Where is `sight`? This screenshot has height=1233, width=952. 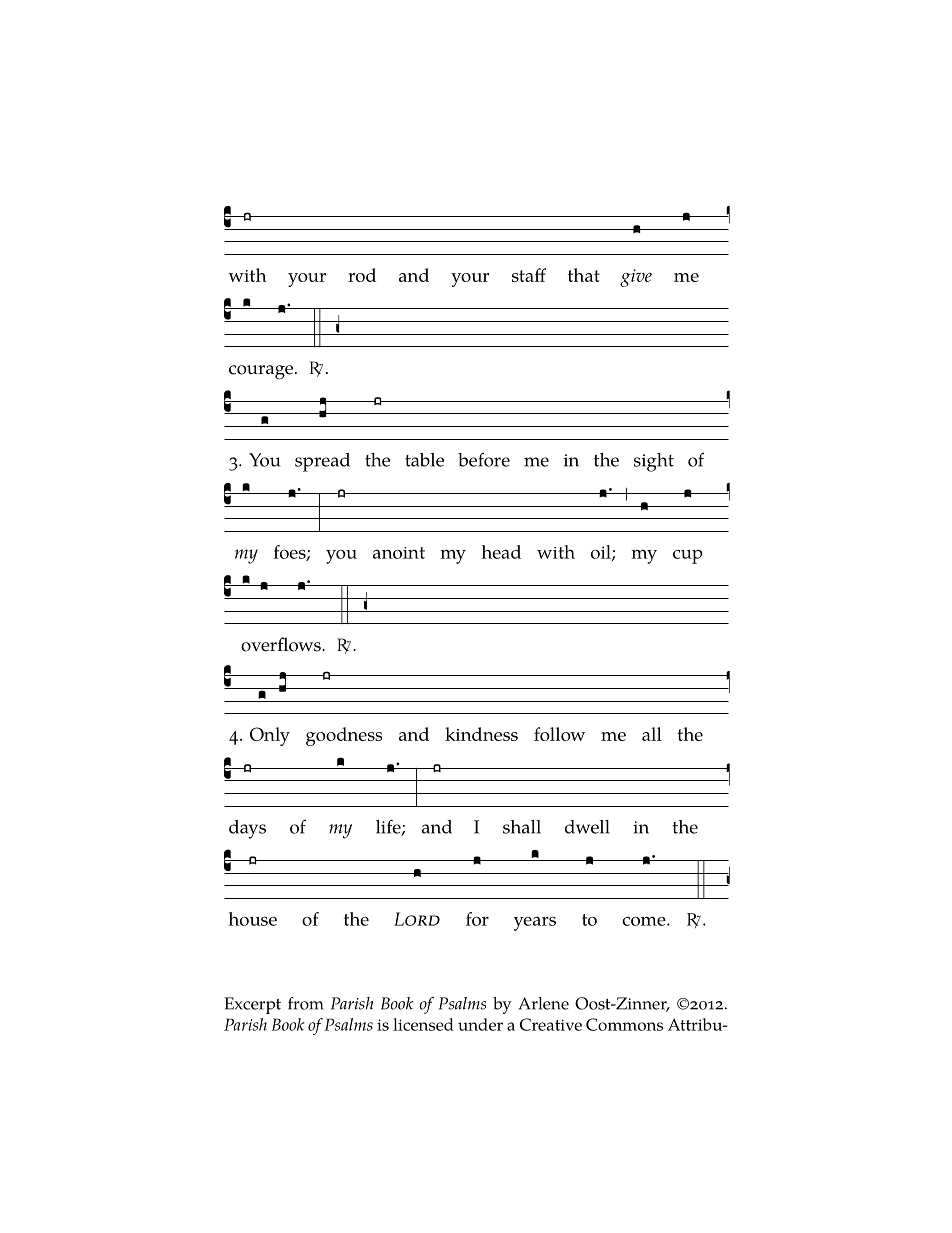 sight is located at coordinates (654, 462).
